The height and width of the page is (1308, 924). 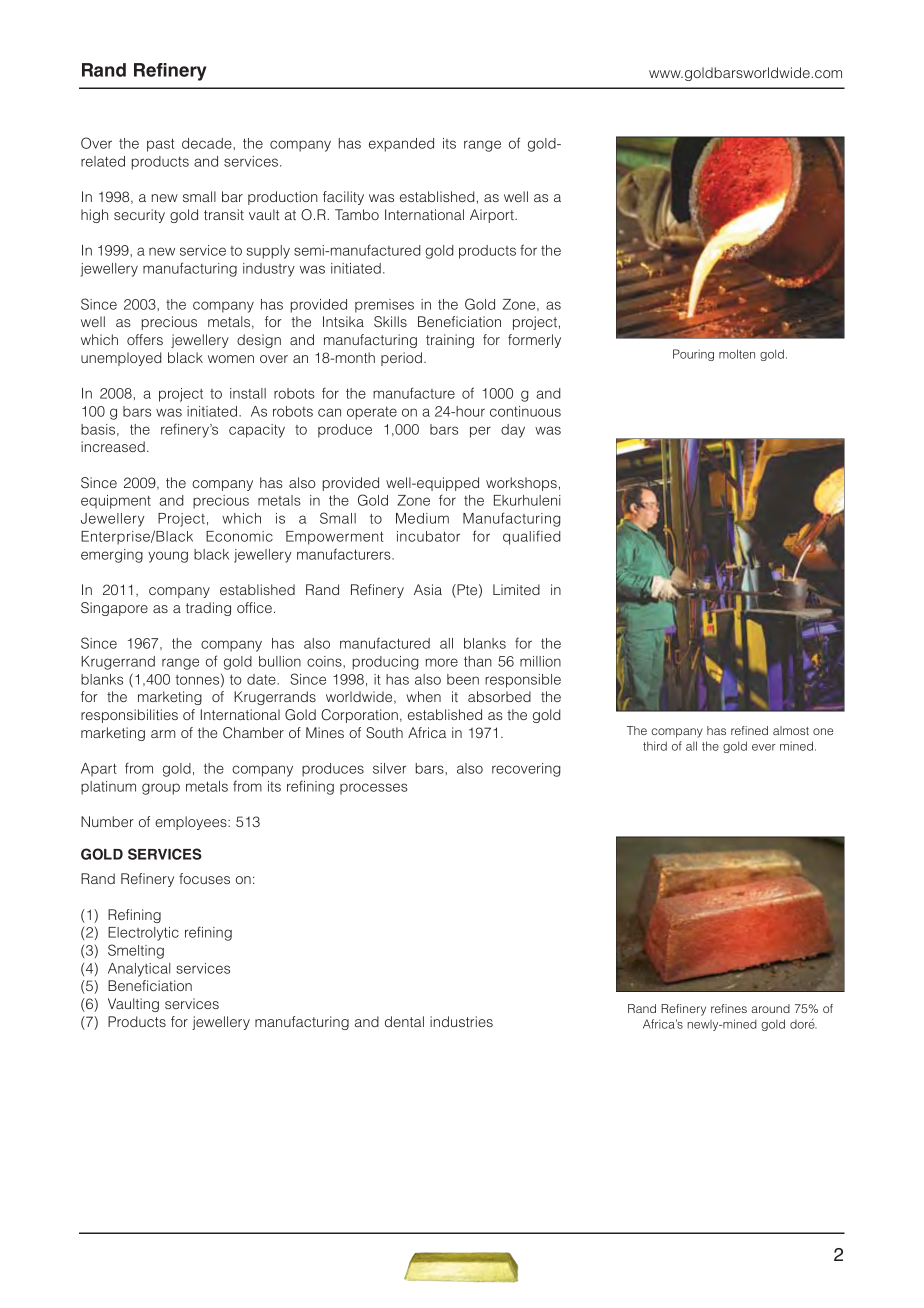 What do you see at coordinates (493, 216) in the page?
I see `Airport` at bounding box center [493, 216].
